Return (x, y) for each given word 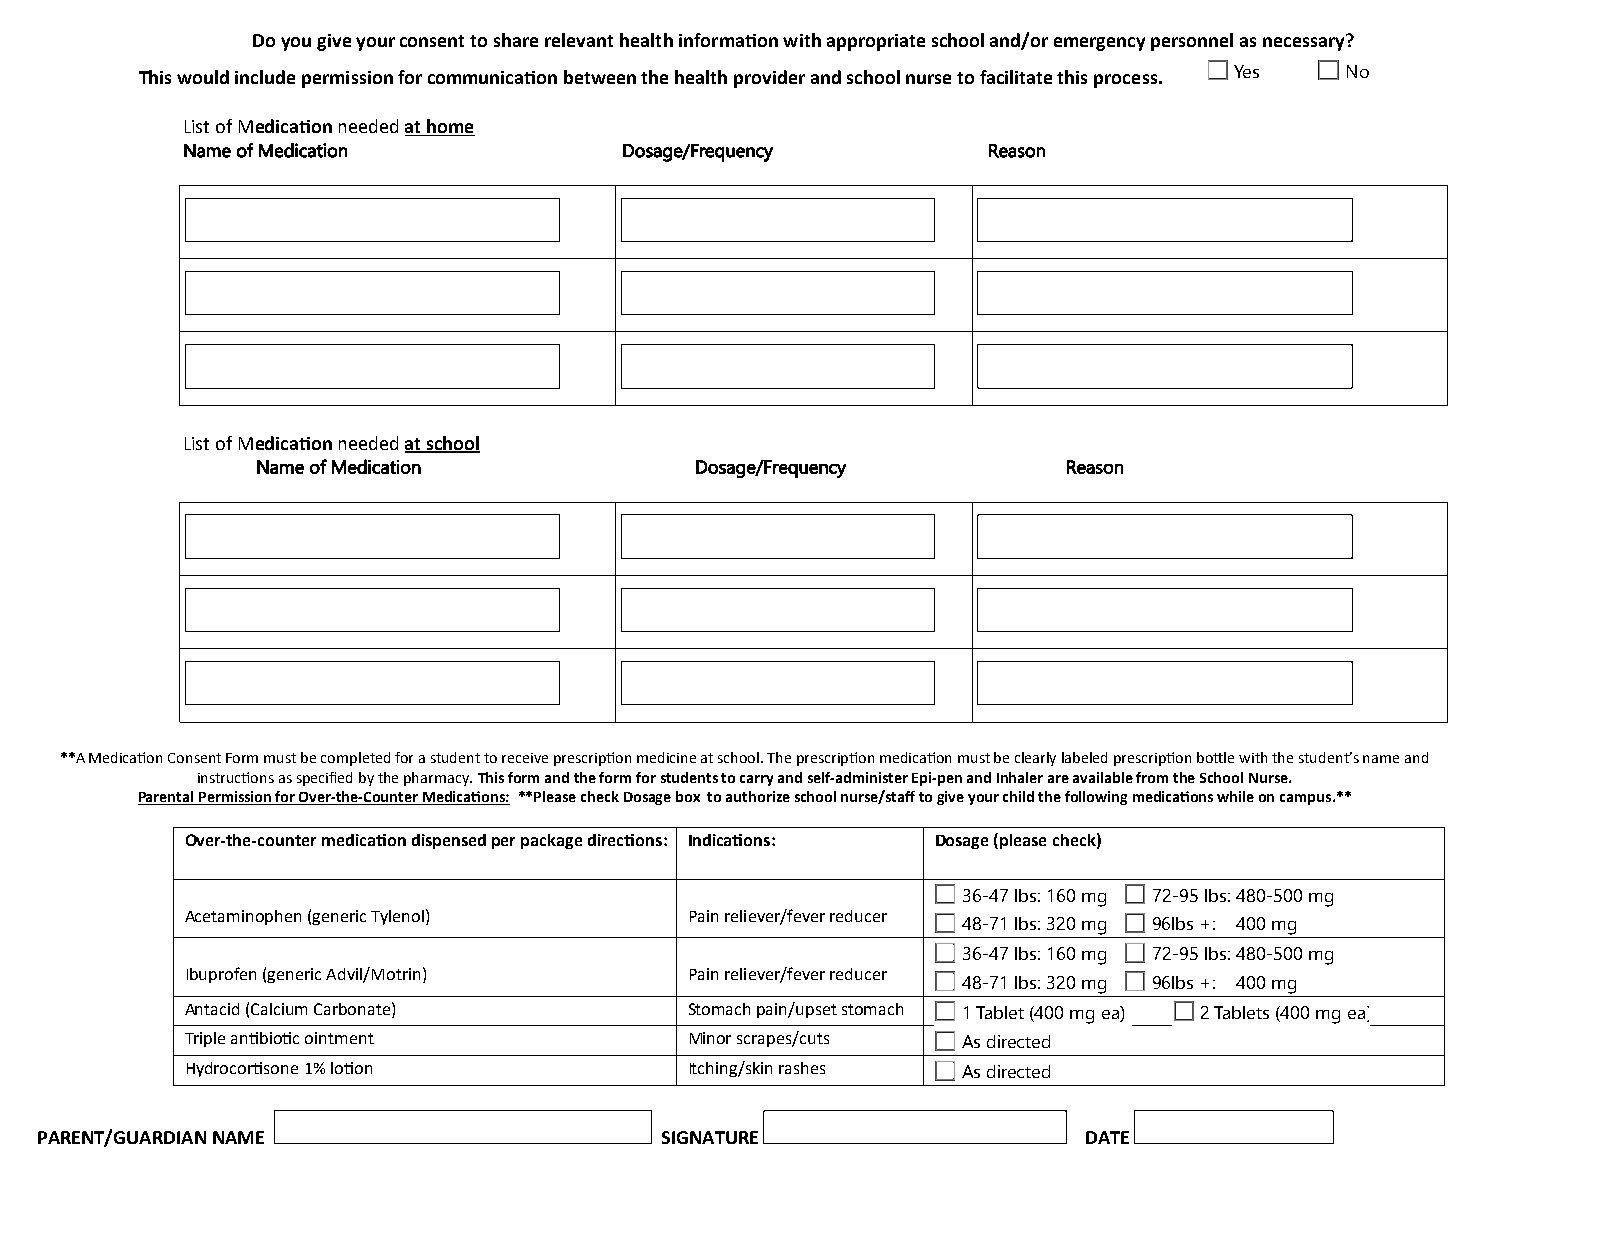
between (600, 77)
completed (355, 759)
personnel (1192, 42)
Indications (731, 840)
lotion (351, 1068)
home (450, 127)
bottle (1215, 757)
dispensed (449, 841)
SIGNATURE (710, 1137)
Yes (1246, 71)
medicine (666, 757)
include (265, 77)
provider (769, 79)
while (1235, 796)
